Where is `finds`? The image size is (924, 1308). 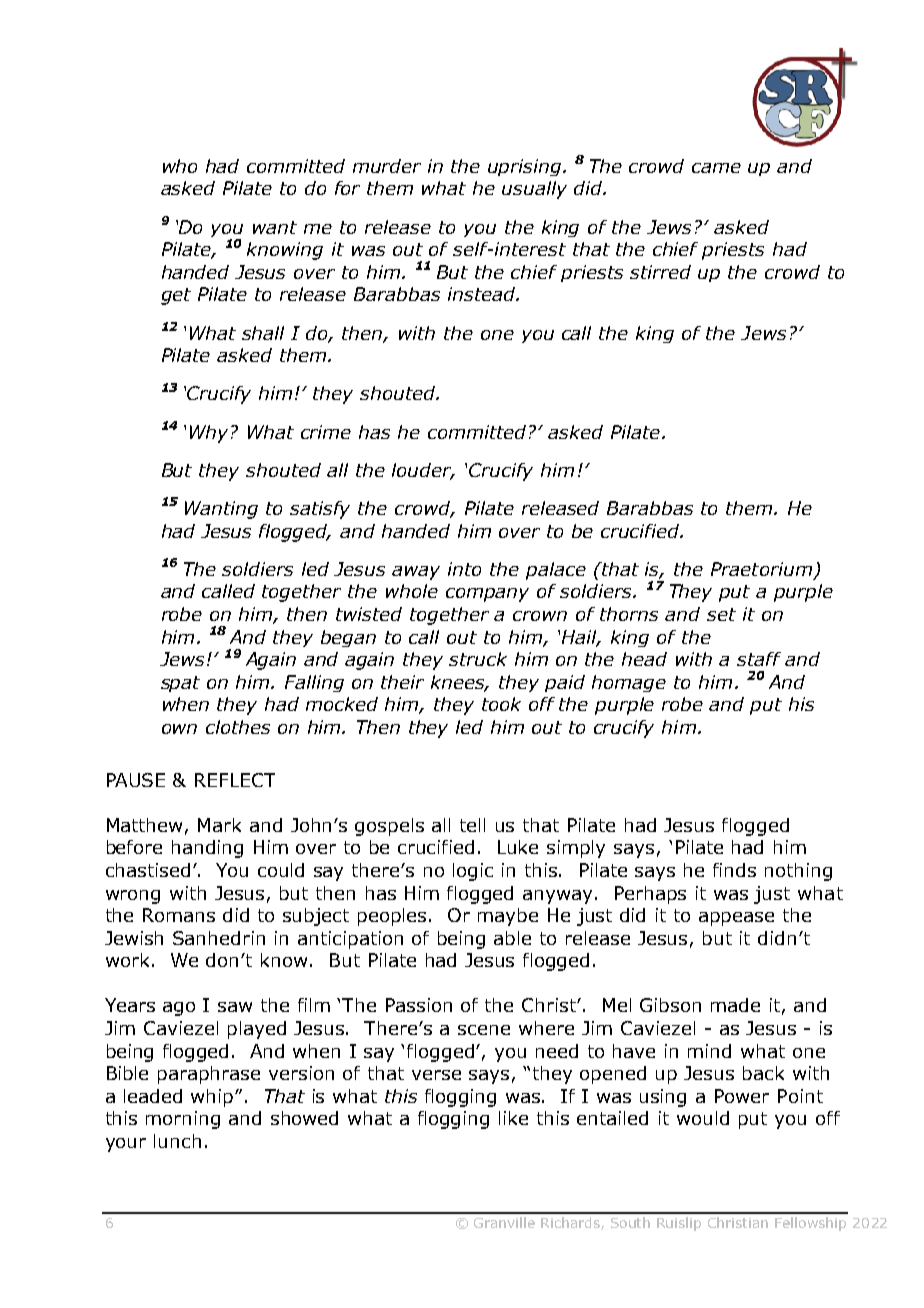
finds is located at coordinates (734, 870).
